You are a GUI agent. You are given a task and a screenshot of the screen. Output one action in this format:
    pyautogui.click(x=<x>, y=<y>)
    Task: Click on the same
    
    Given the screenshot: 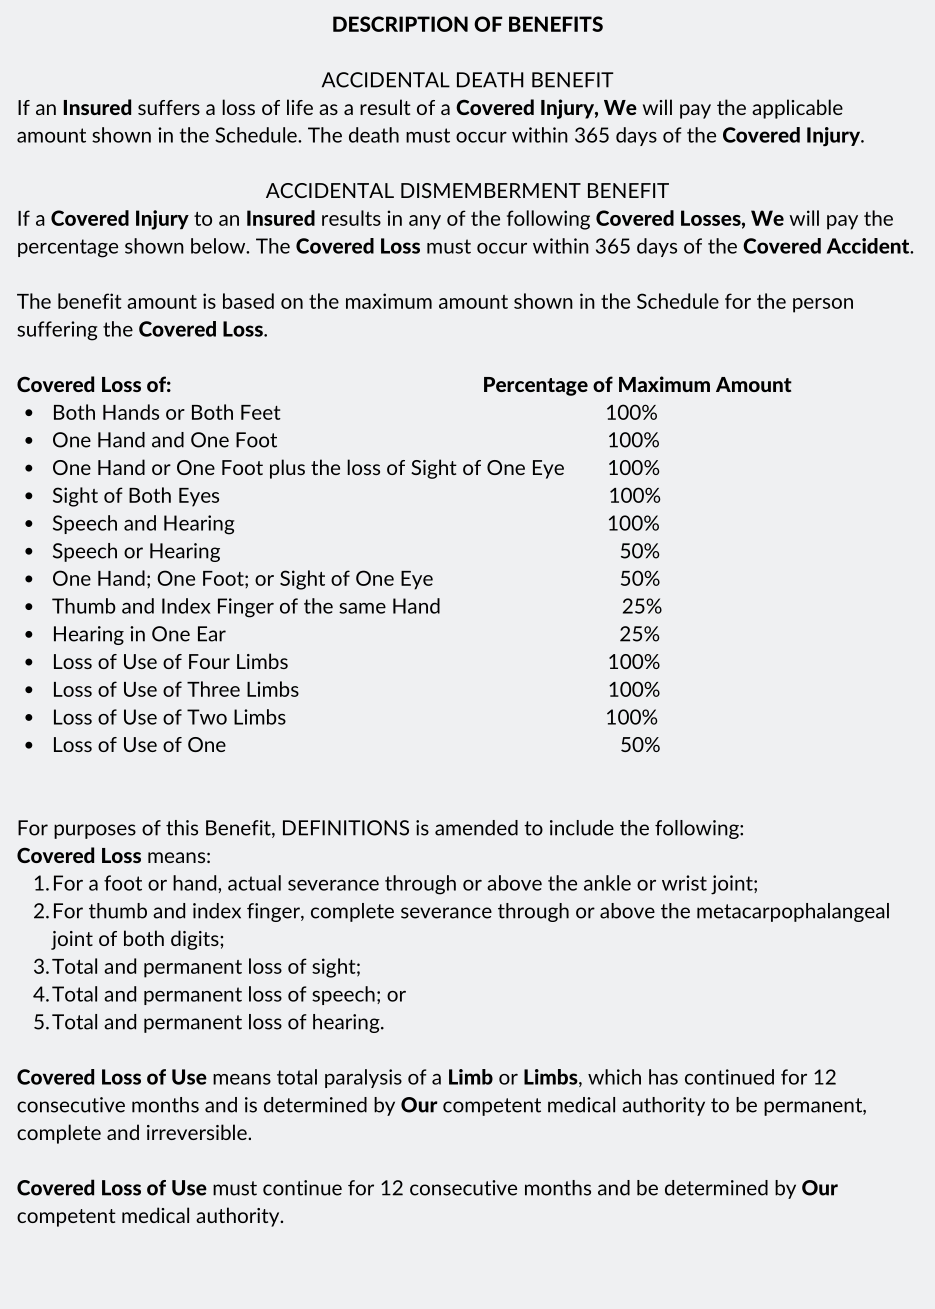 What is the action you would take?
    pyautogui.click(x=362, y=608)
